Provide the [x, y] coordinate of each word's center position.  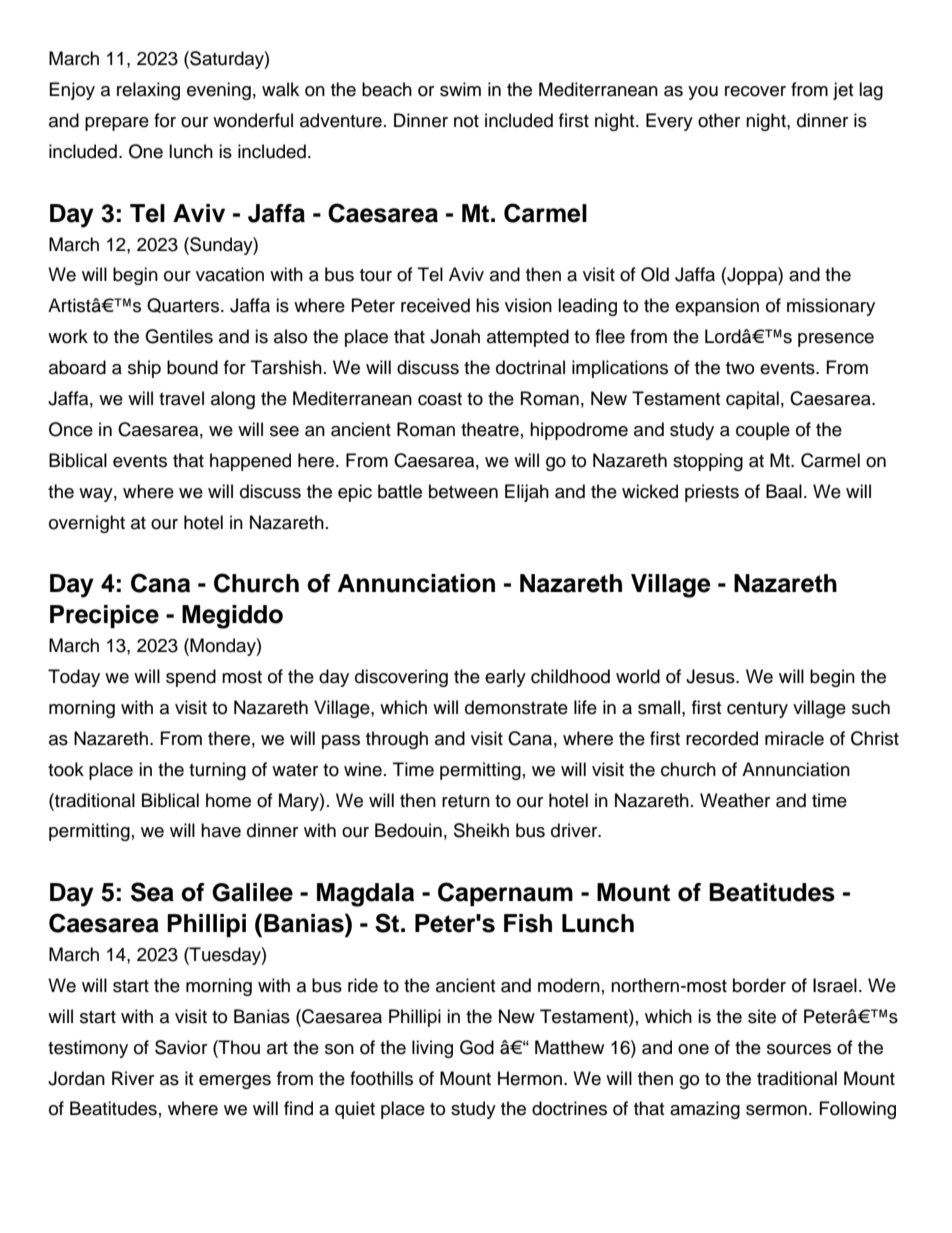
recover [755, 91]
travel [181, 398]
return [466, 801]
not [466, 121]
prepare [117, 124]
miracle [794, 738]
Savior [181, 1047]
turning [217, 771]
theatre [490, 429]
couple [763, 431]
